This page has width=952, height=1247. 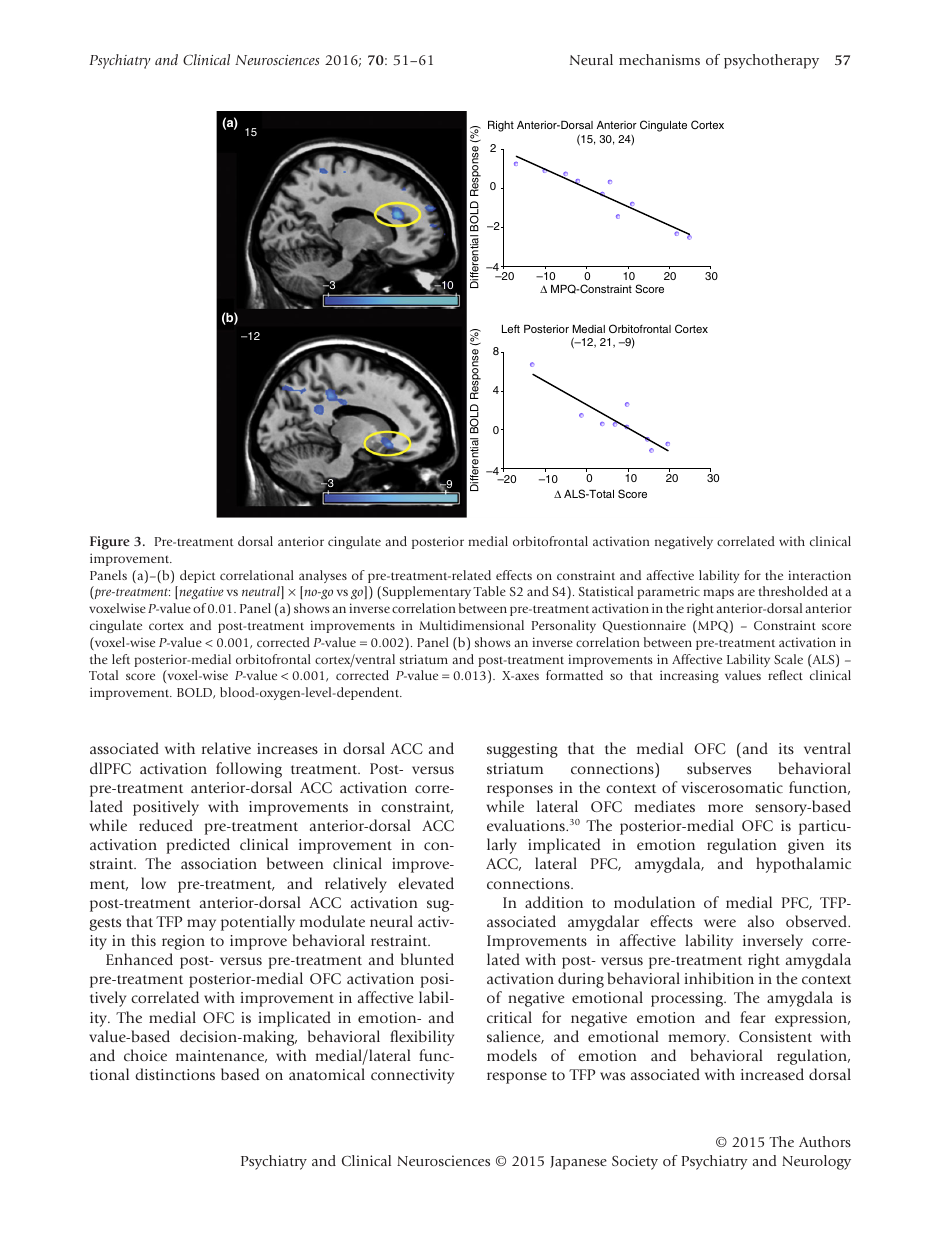 What do you see at coordinates (819, 575) in the page?
I see `interaction` at bounding box center [819, 575].
